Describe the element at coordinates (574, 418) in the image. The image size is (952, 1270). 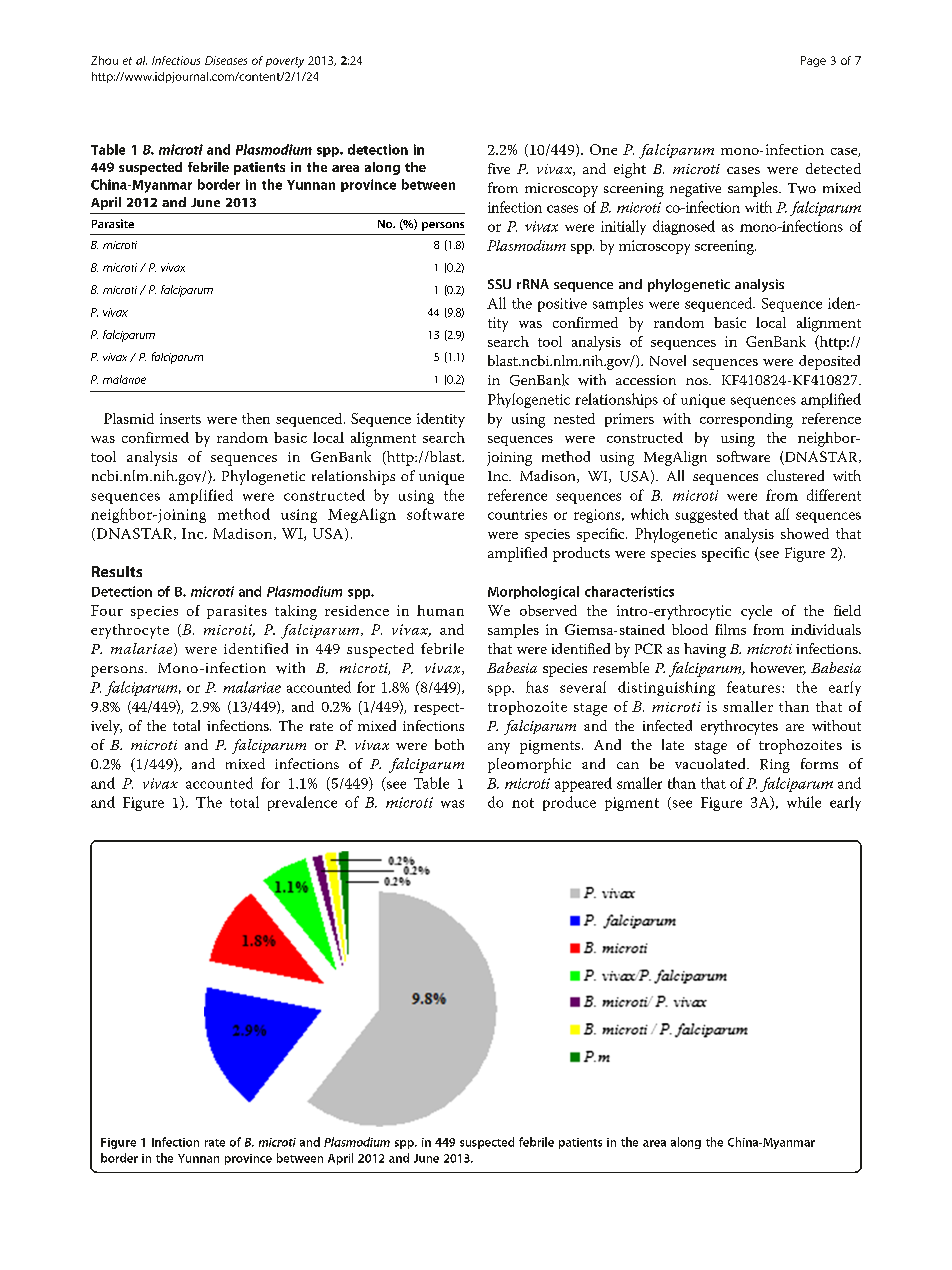
I see `nested` at that location.
